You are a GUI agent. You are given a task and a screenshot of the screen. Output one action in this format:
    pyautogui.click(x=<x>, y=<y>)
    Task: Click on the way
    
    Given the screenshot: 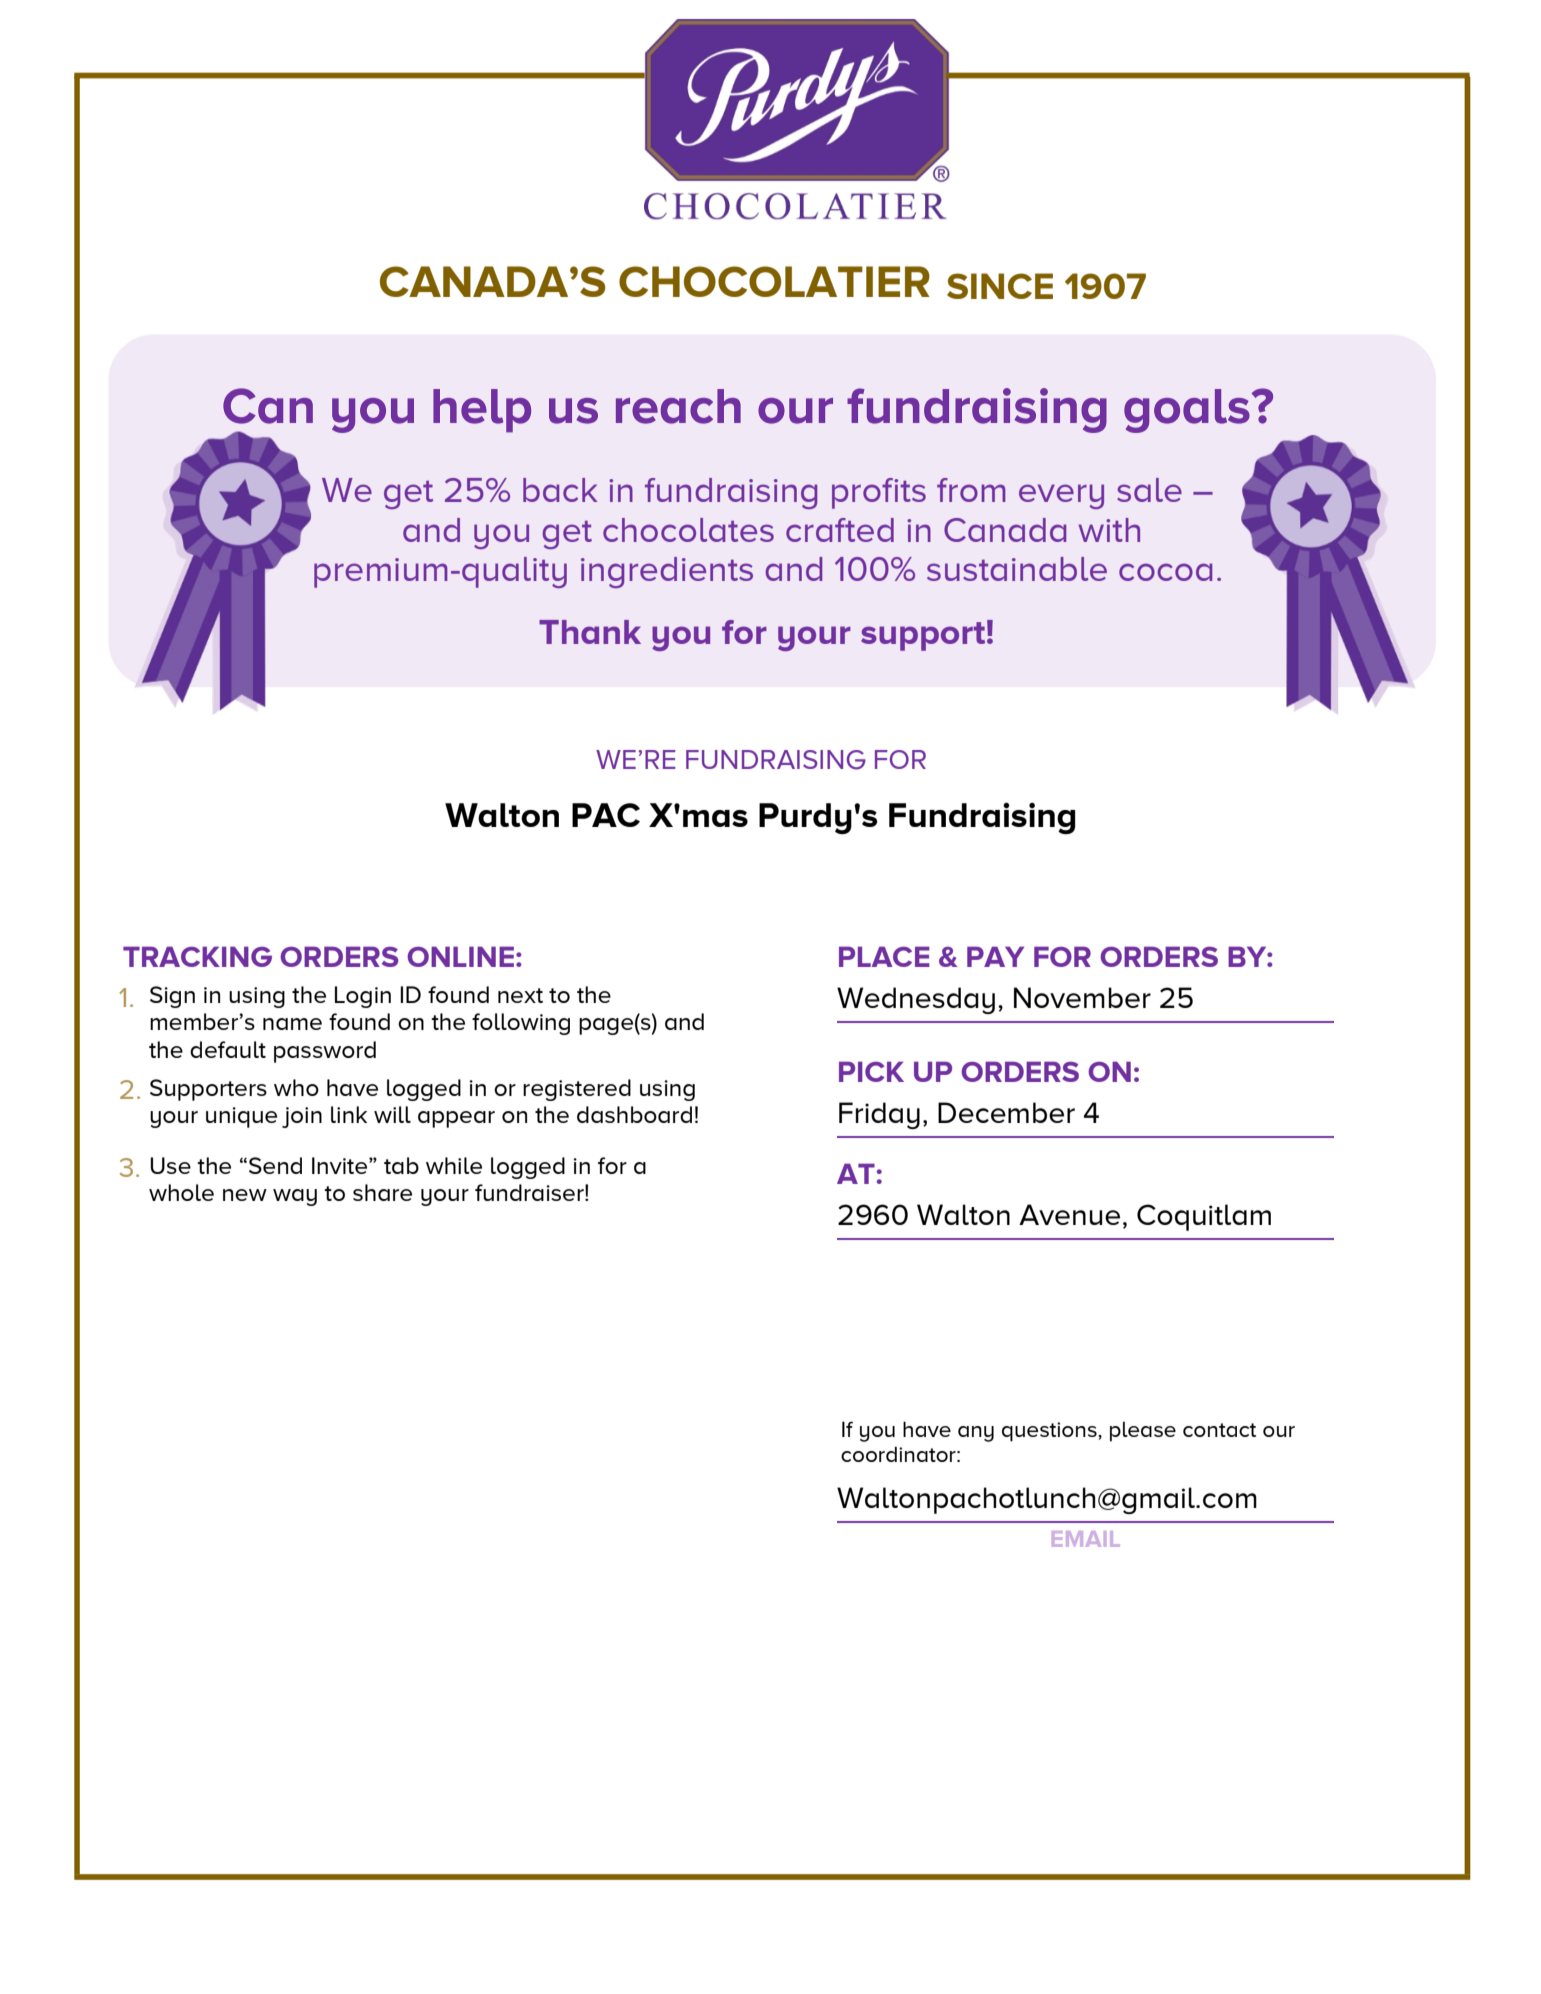 What is the action you would take?
    pyautogui.click(x=295, y=1197)
